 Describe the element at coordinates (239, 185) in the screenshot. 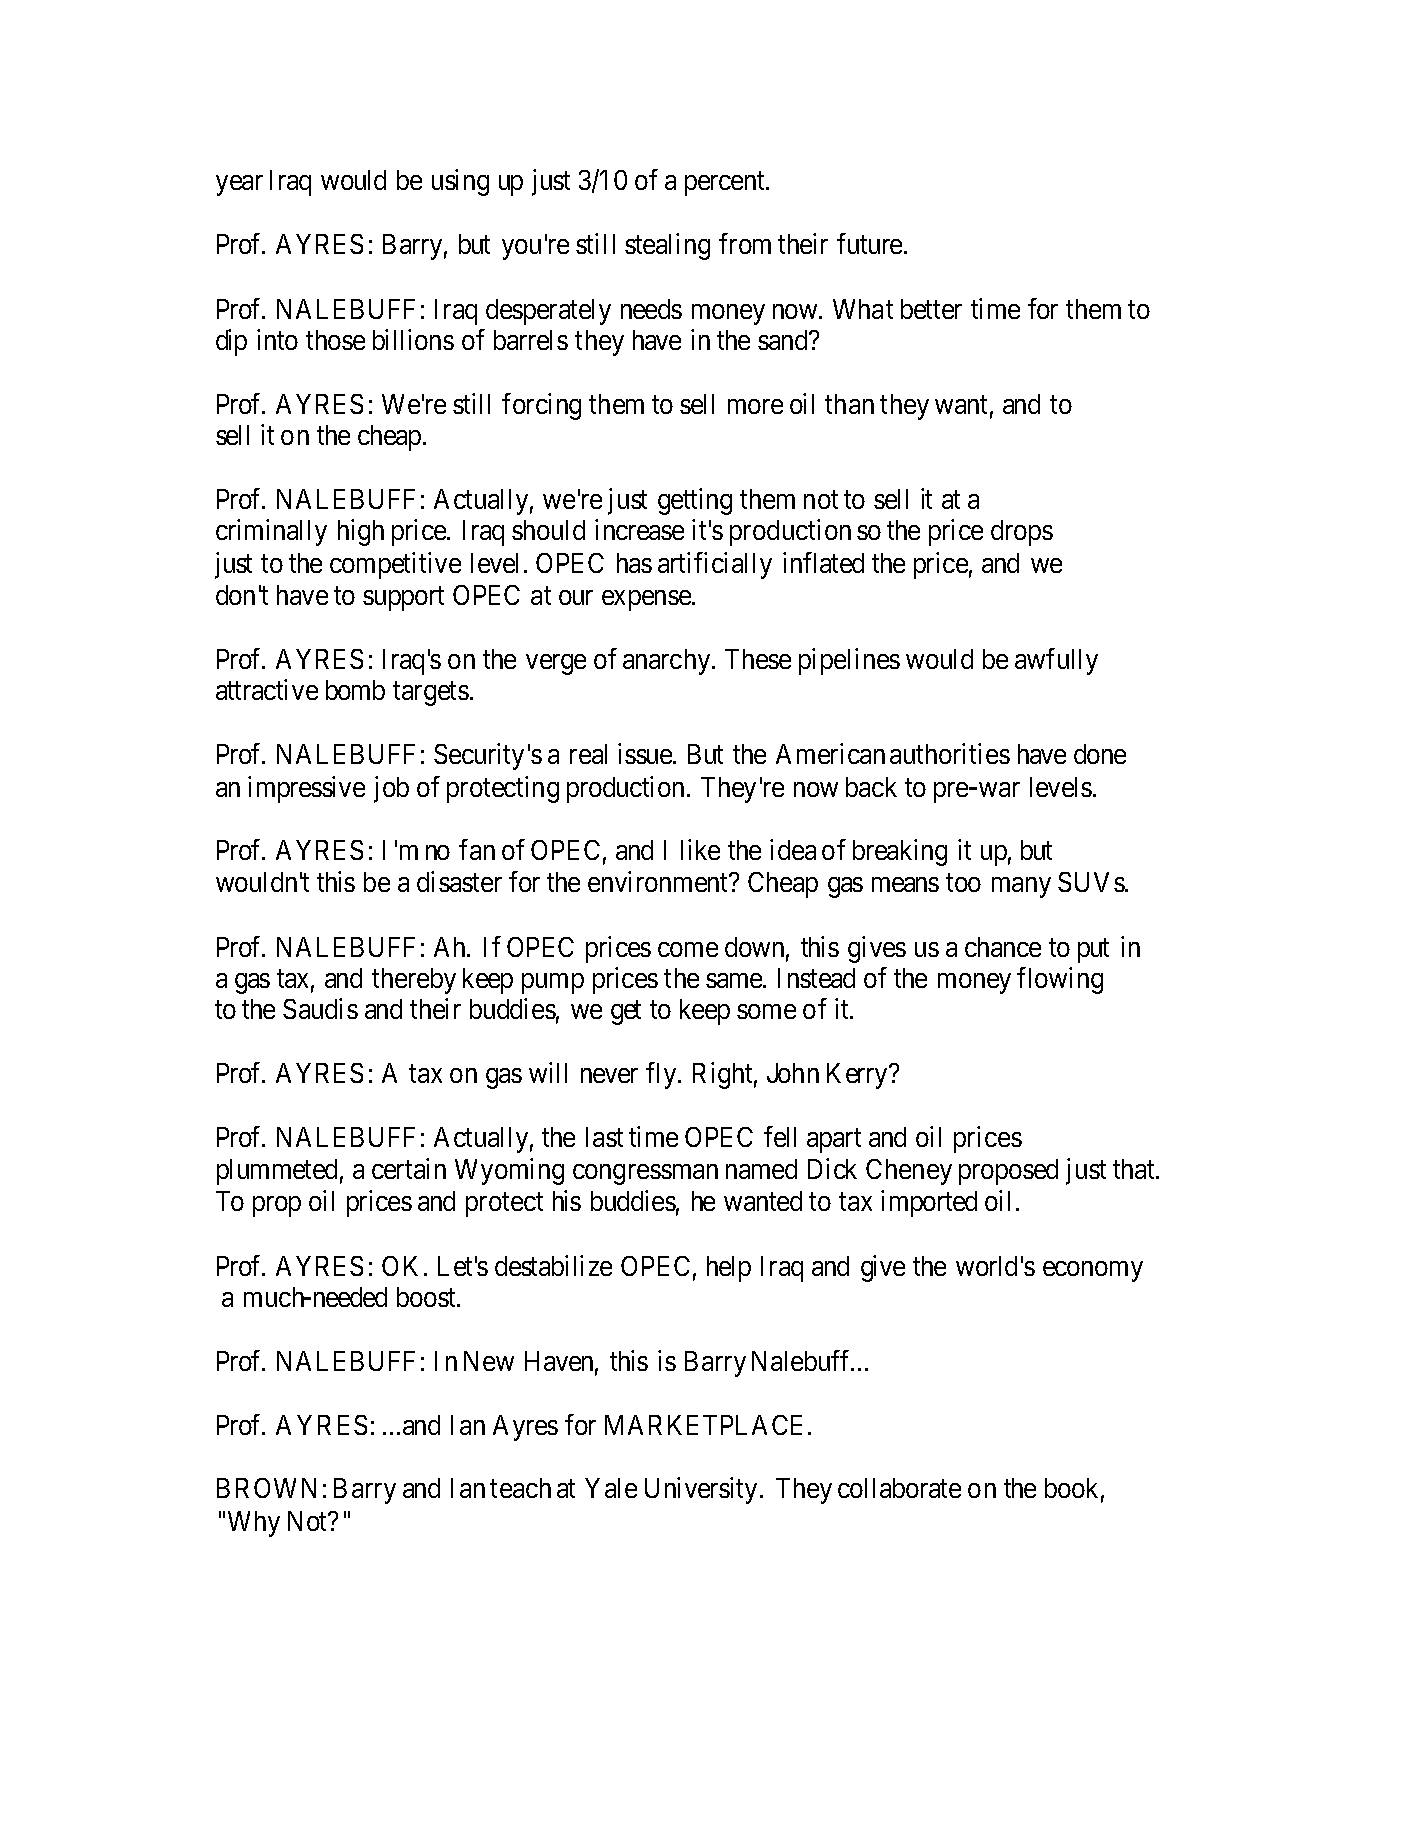

I see `year` at that location.
